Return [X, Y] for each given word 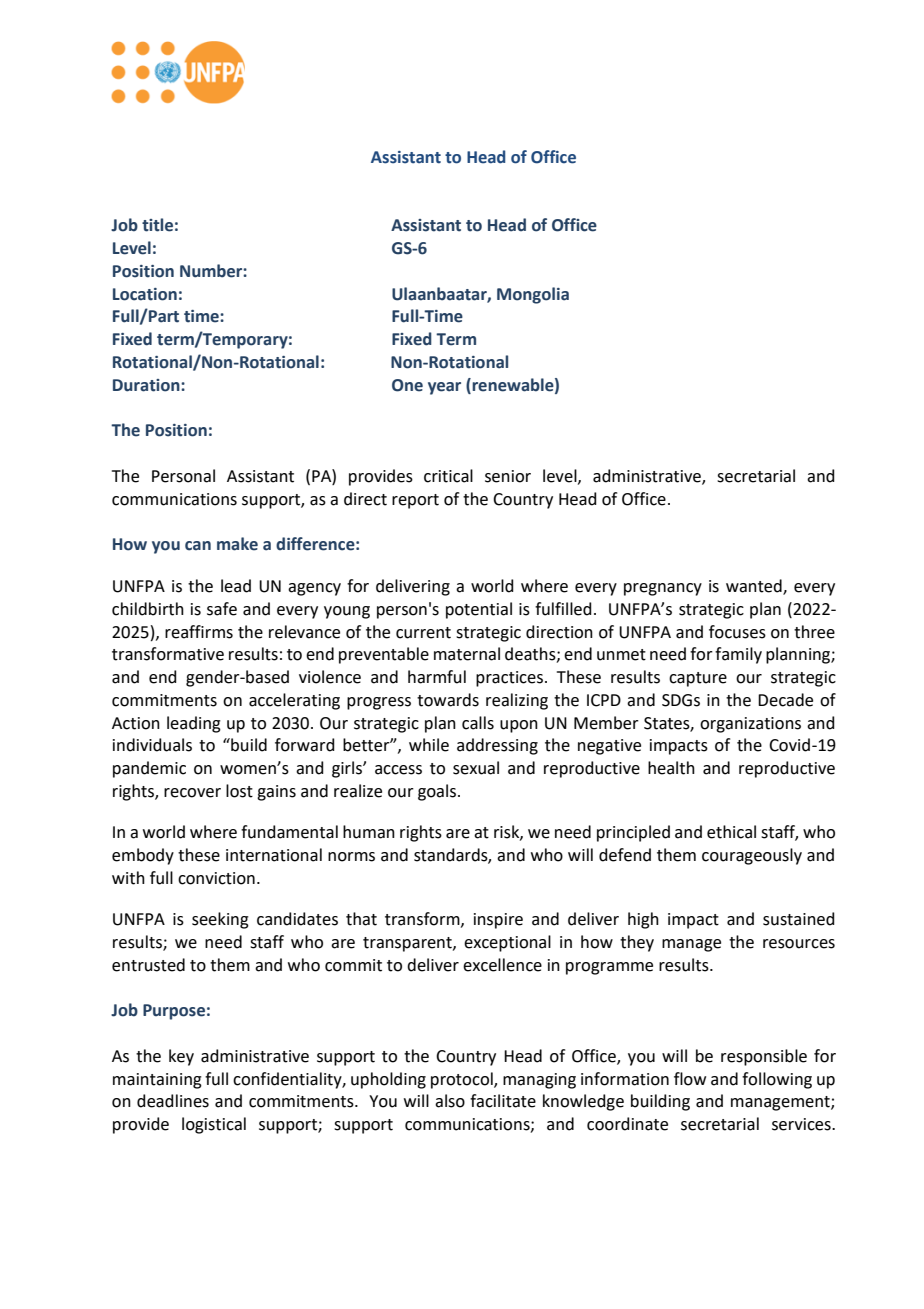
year [444, 388]
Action [136, 723]
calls [478, 723]
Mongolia [533, 295]
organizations [750, 725]
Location [145, 294]
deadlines [173, 1101]
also [450, 1101]
